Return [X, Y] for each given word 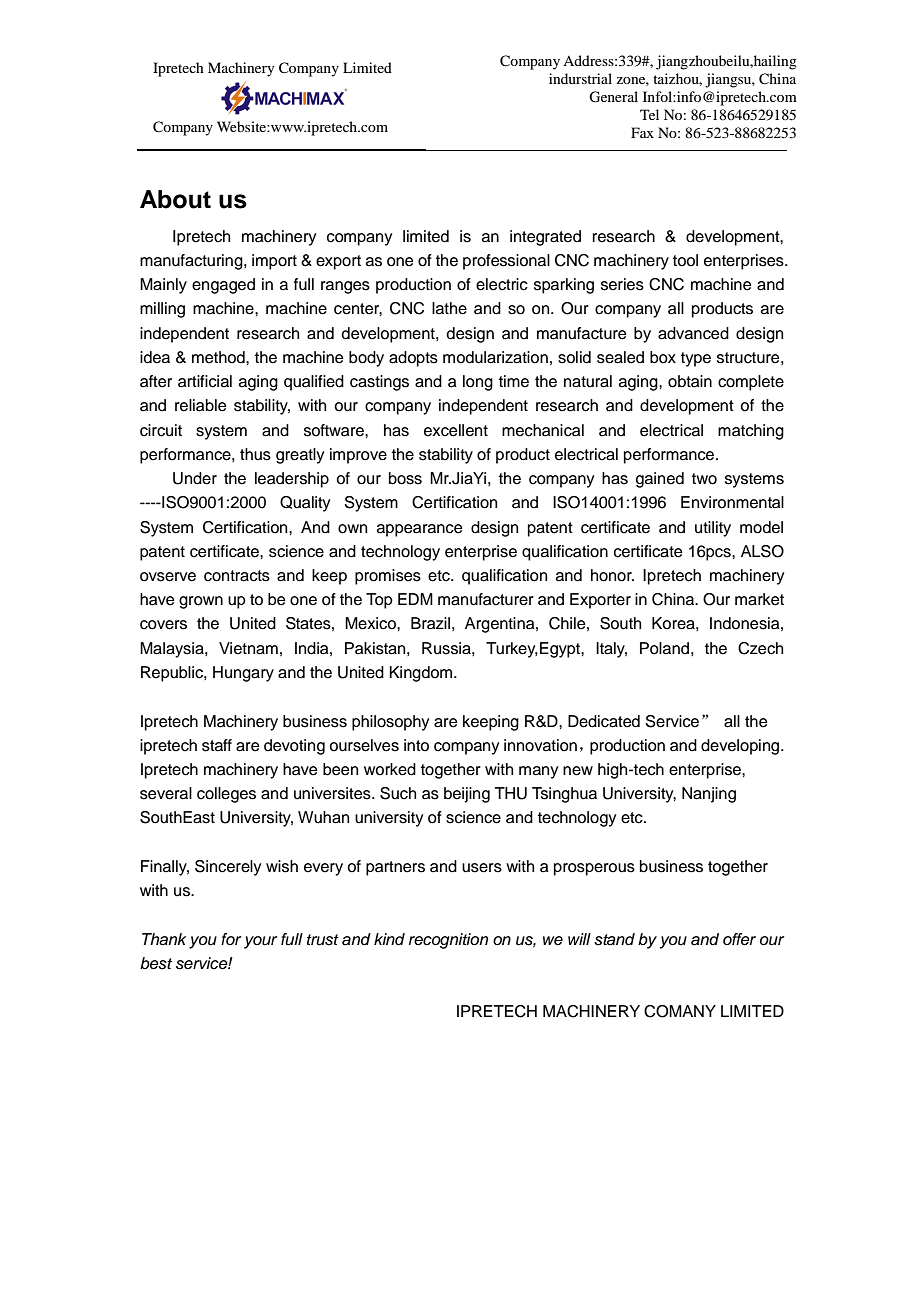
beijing [467, 795]
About [175, 199]
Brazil [430, 623]
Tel [649, 114]
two [704, 479]
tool [685, 260]
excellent [456, 430]
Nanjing [709, 795]
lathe [449, 308]
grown [201, 602]
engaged [223, 286]
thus [255, 454]
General [613, 97]
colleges [226, 795]
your [260, 942]
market [759, 599]
